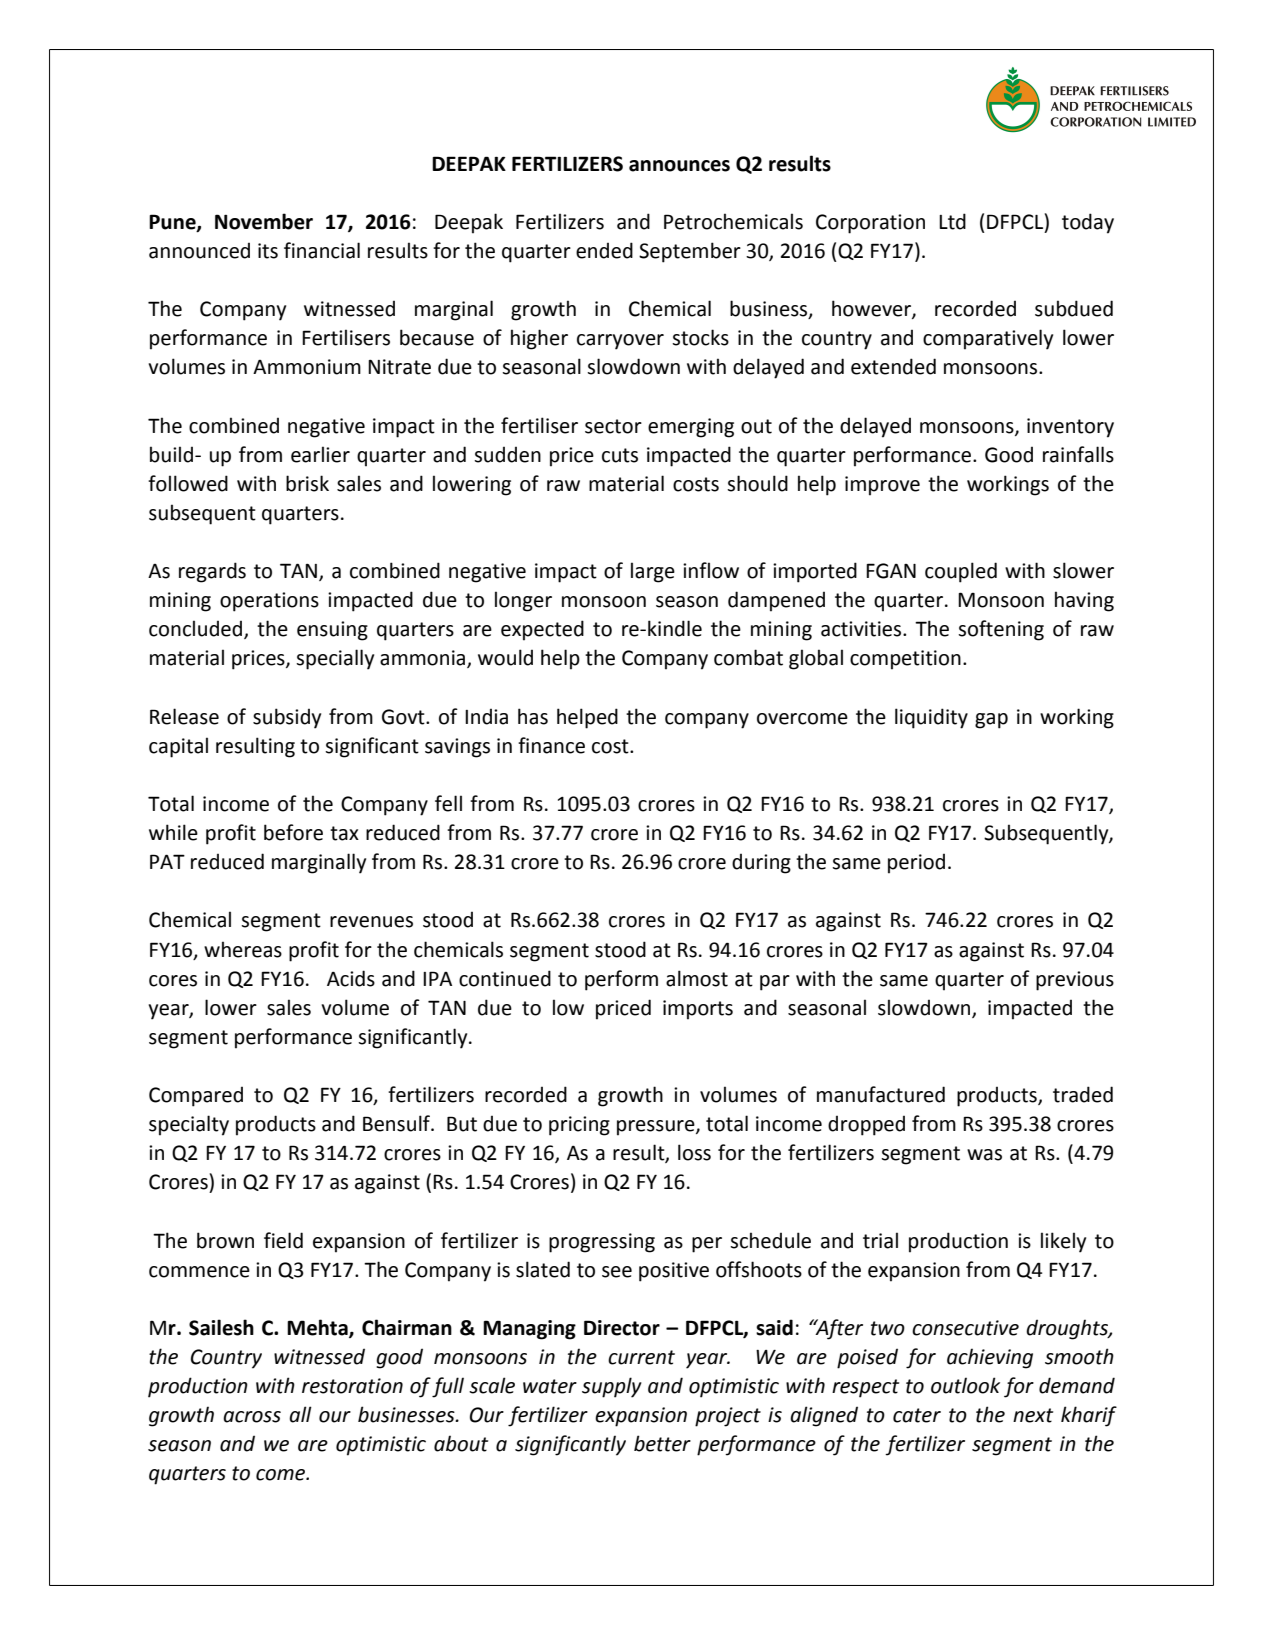 The width and height of the image is (1263, 1635). What do you see at coordinates (1001, 630) in the image?
I see `softening` at bounding box center [1001, 630].
